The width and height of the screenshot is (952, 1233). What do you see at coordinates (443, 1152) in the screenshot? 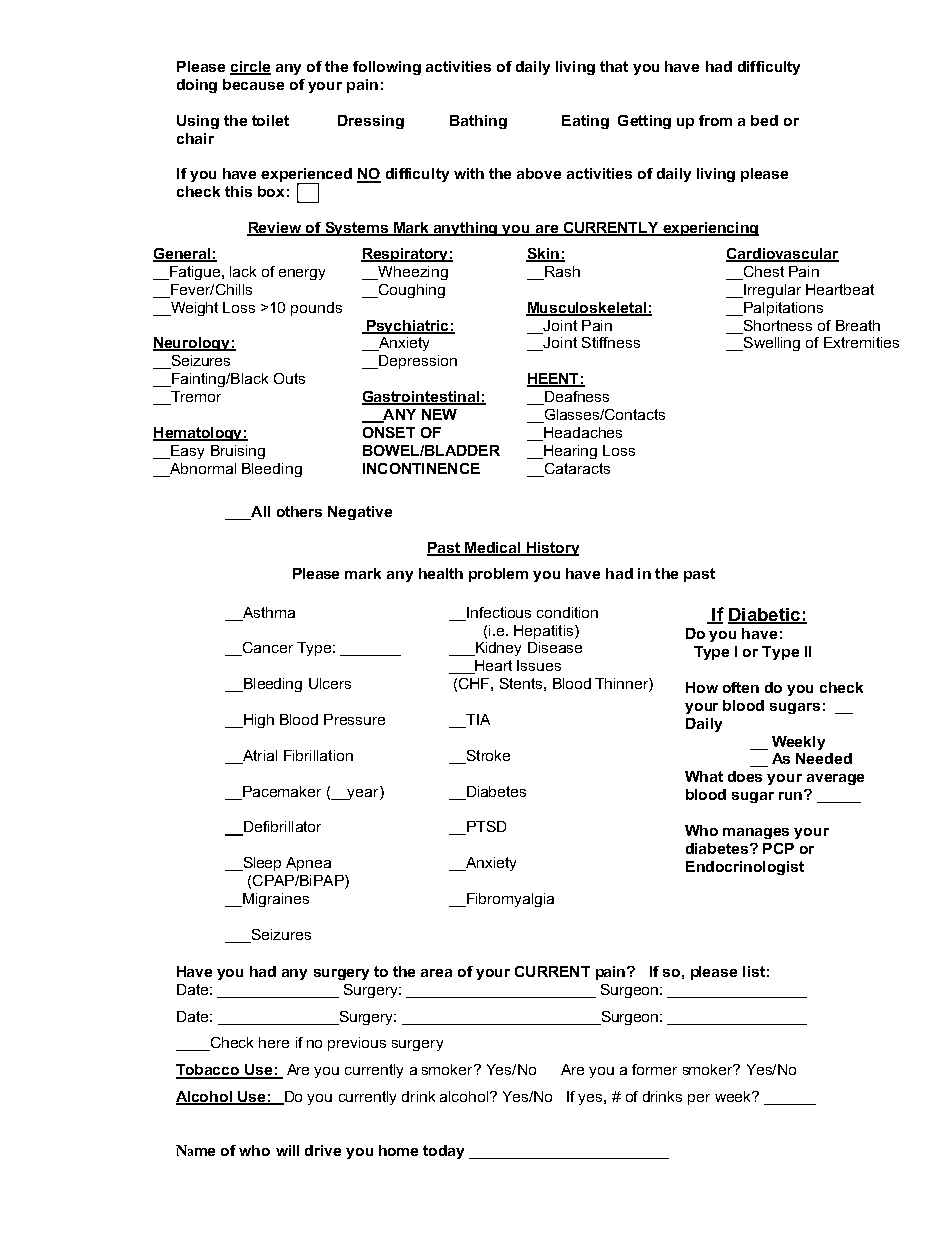
I see `today` at bounding box center [443, 1152].
